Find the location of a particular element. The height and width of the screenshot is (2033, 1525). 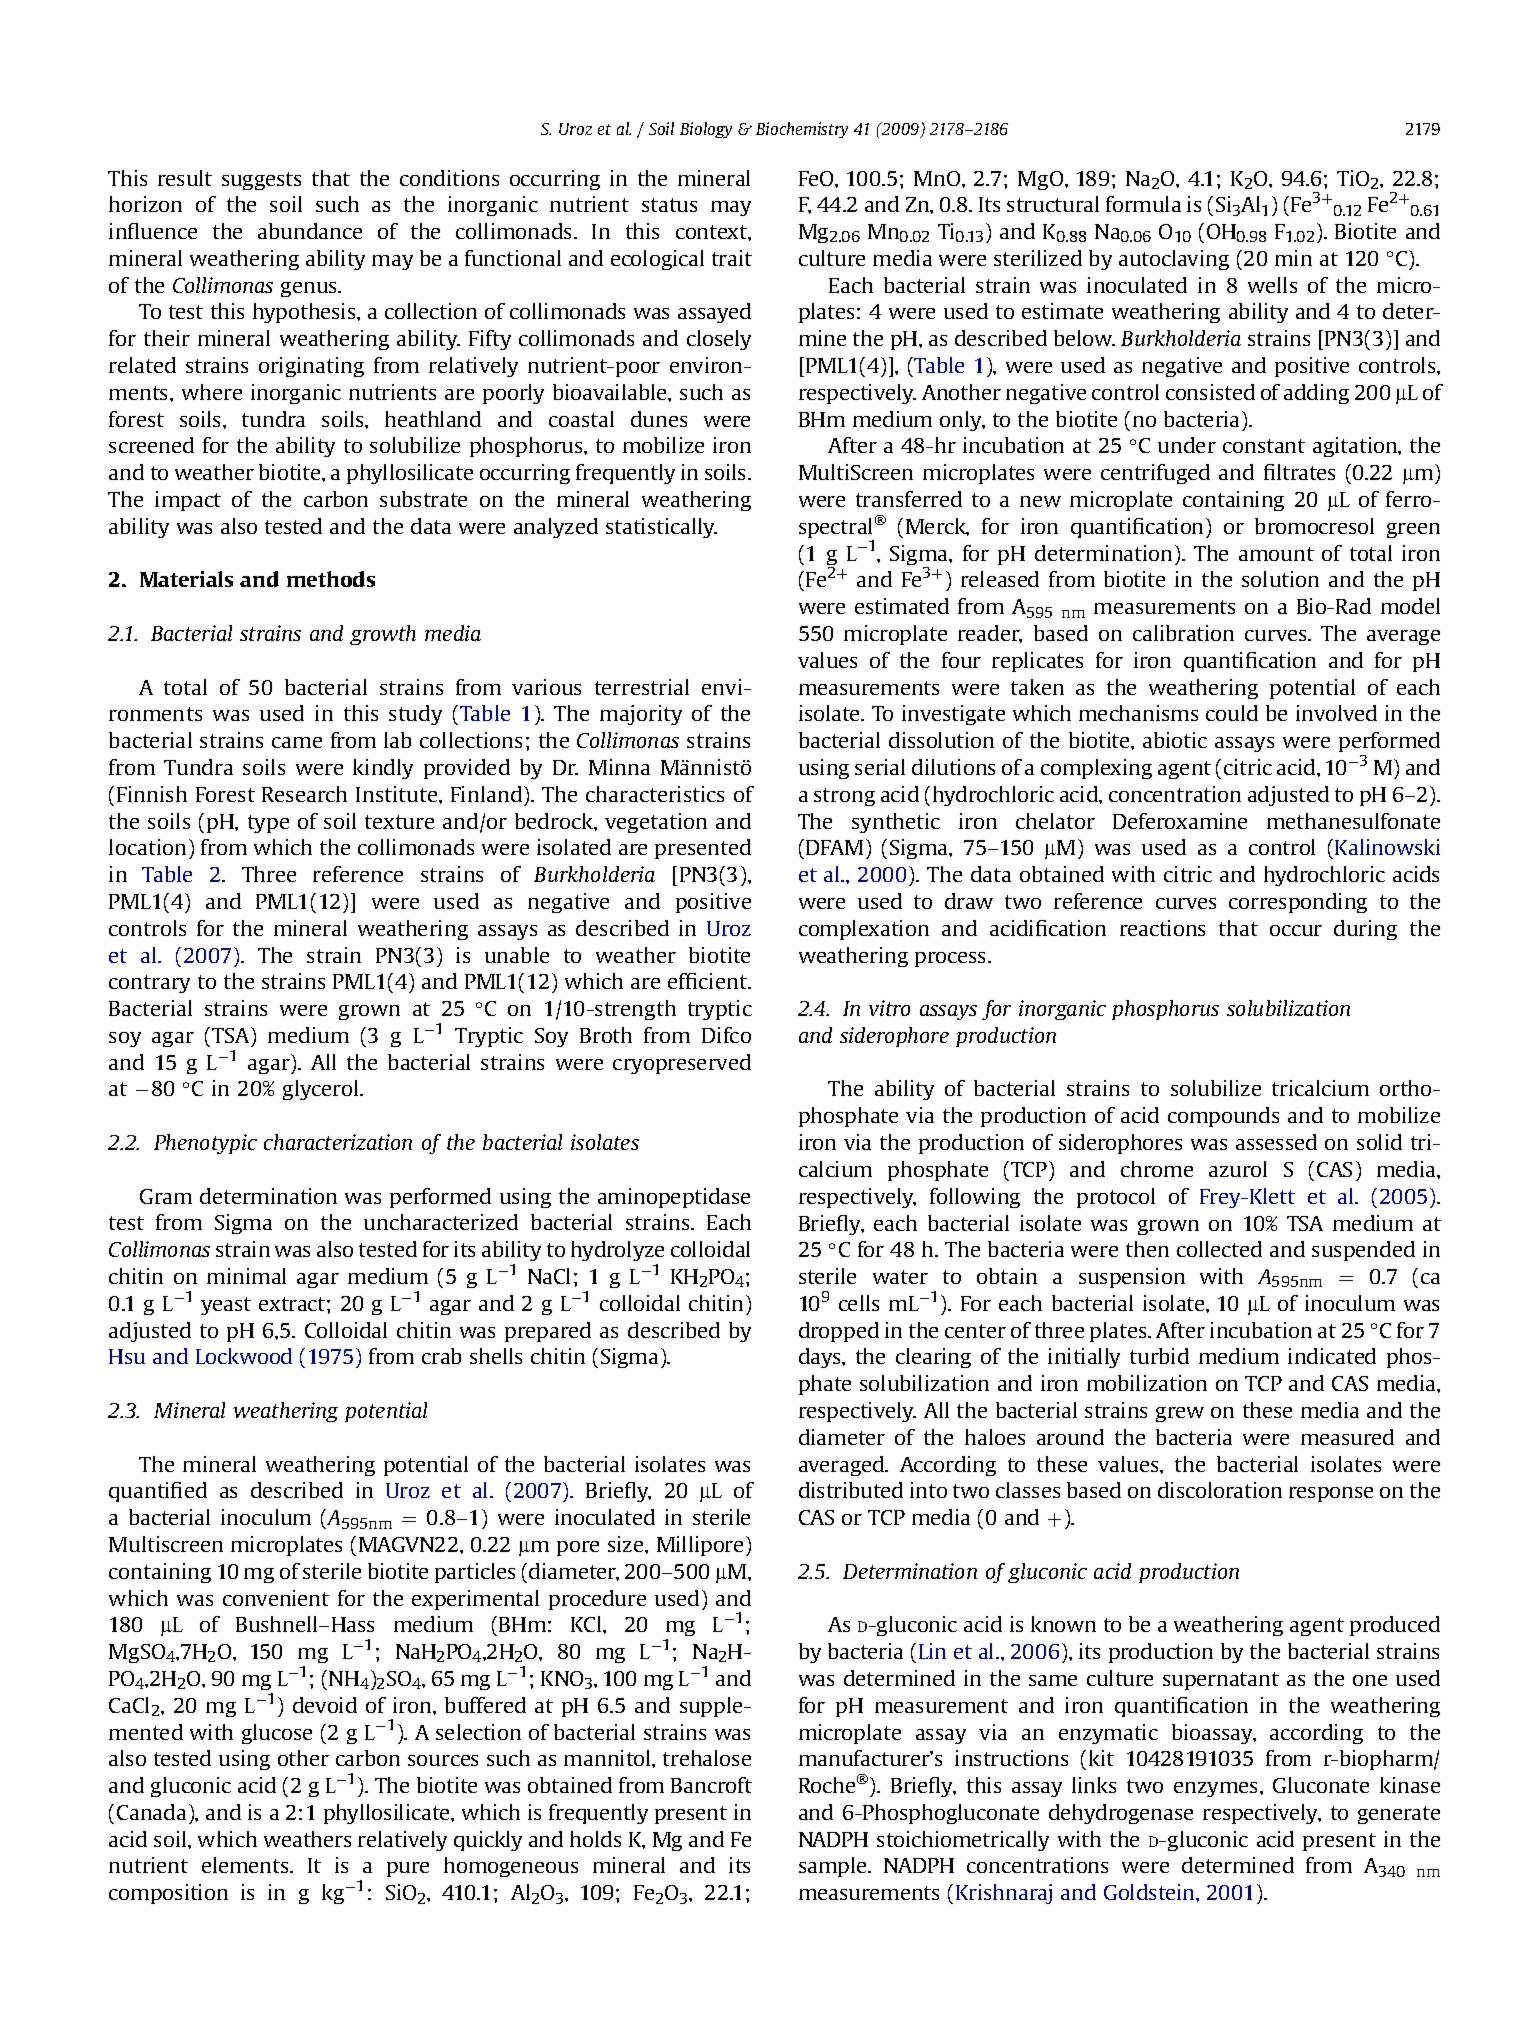

enzymes is located at coordinates (1217, 1789).
